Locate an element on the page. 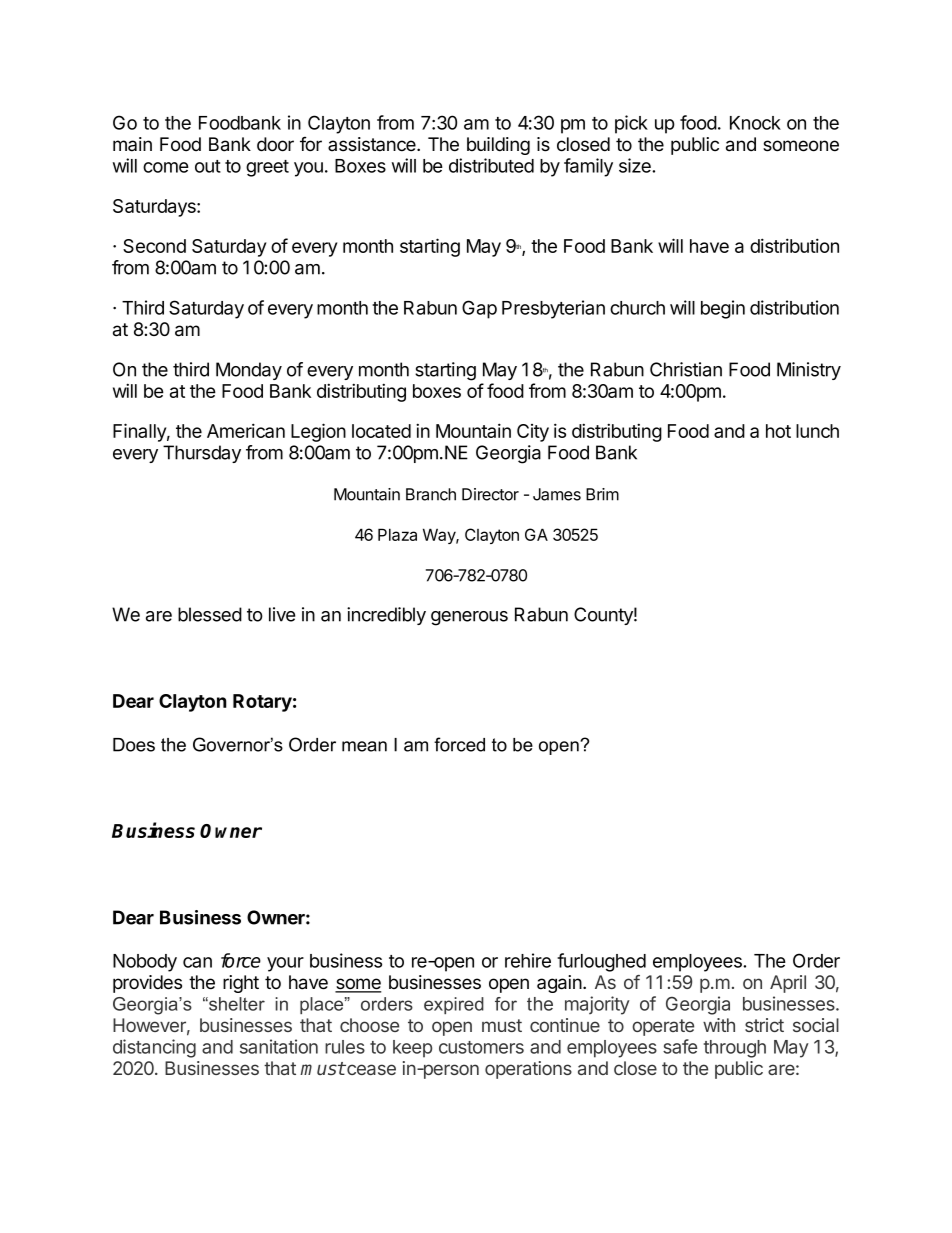  Knock is located at coordinates (755, 123).
